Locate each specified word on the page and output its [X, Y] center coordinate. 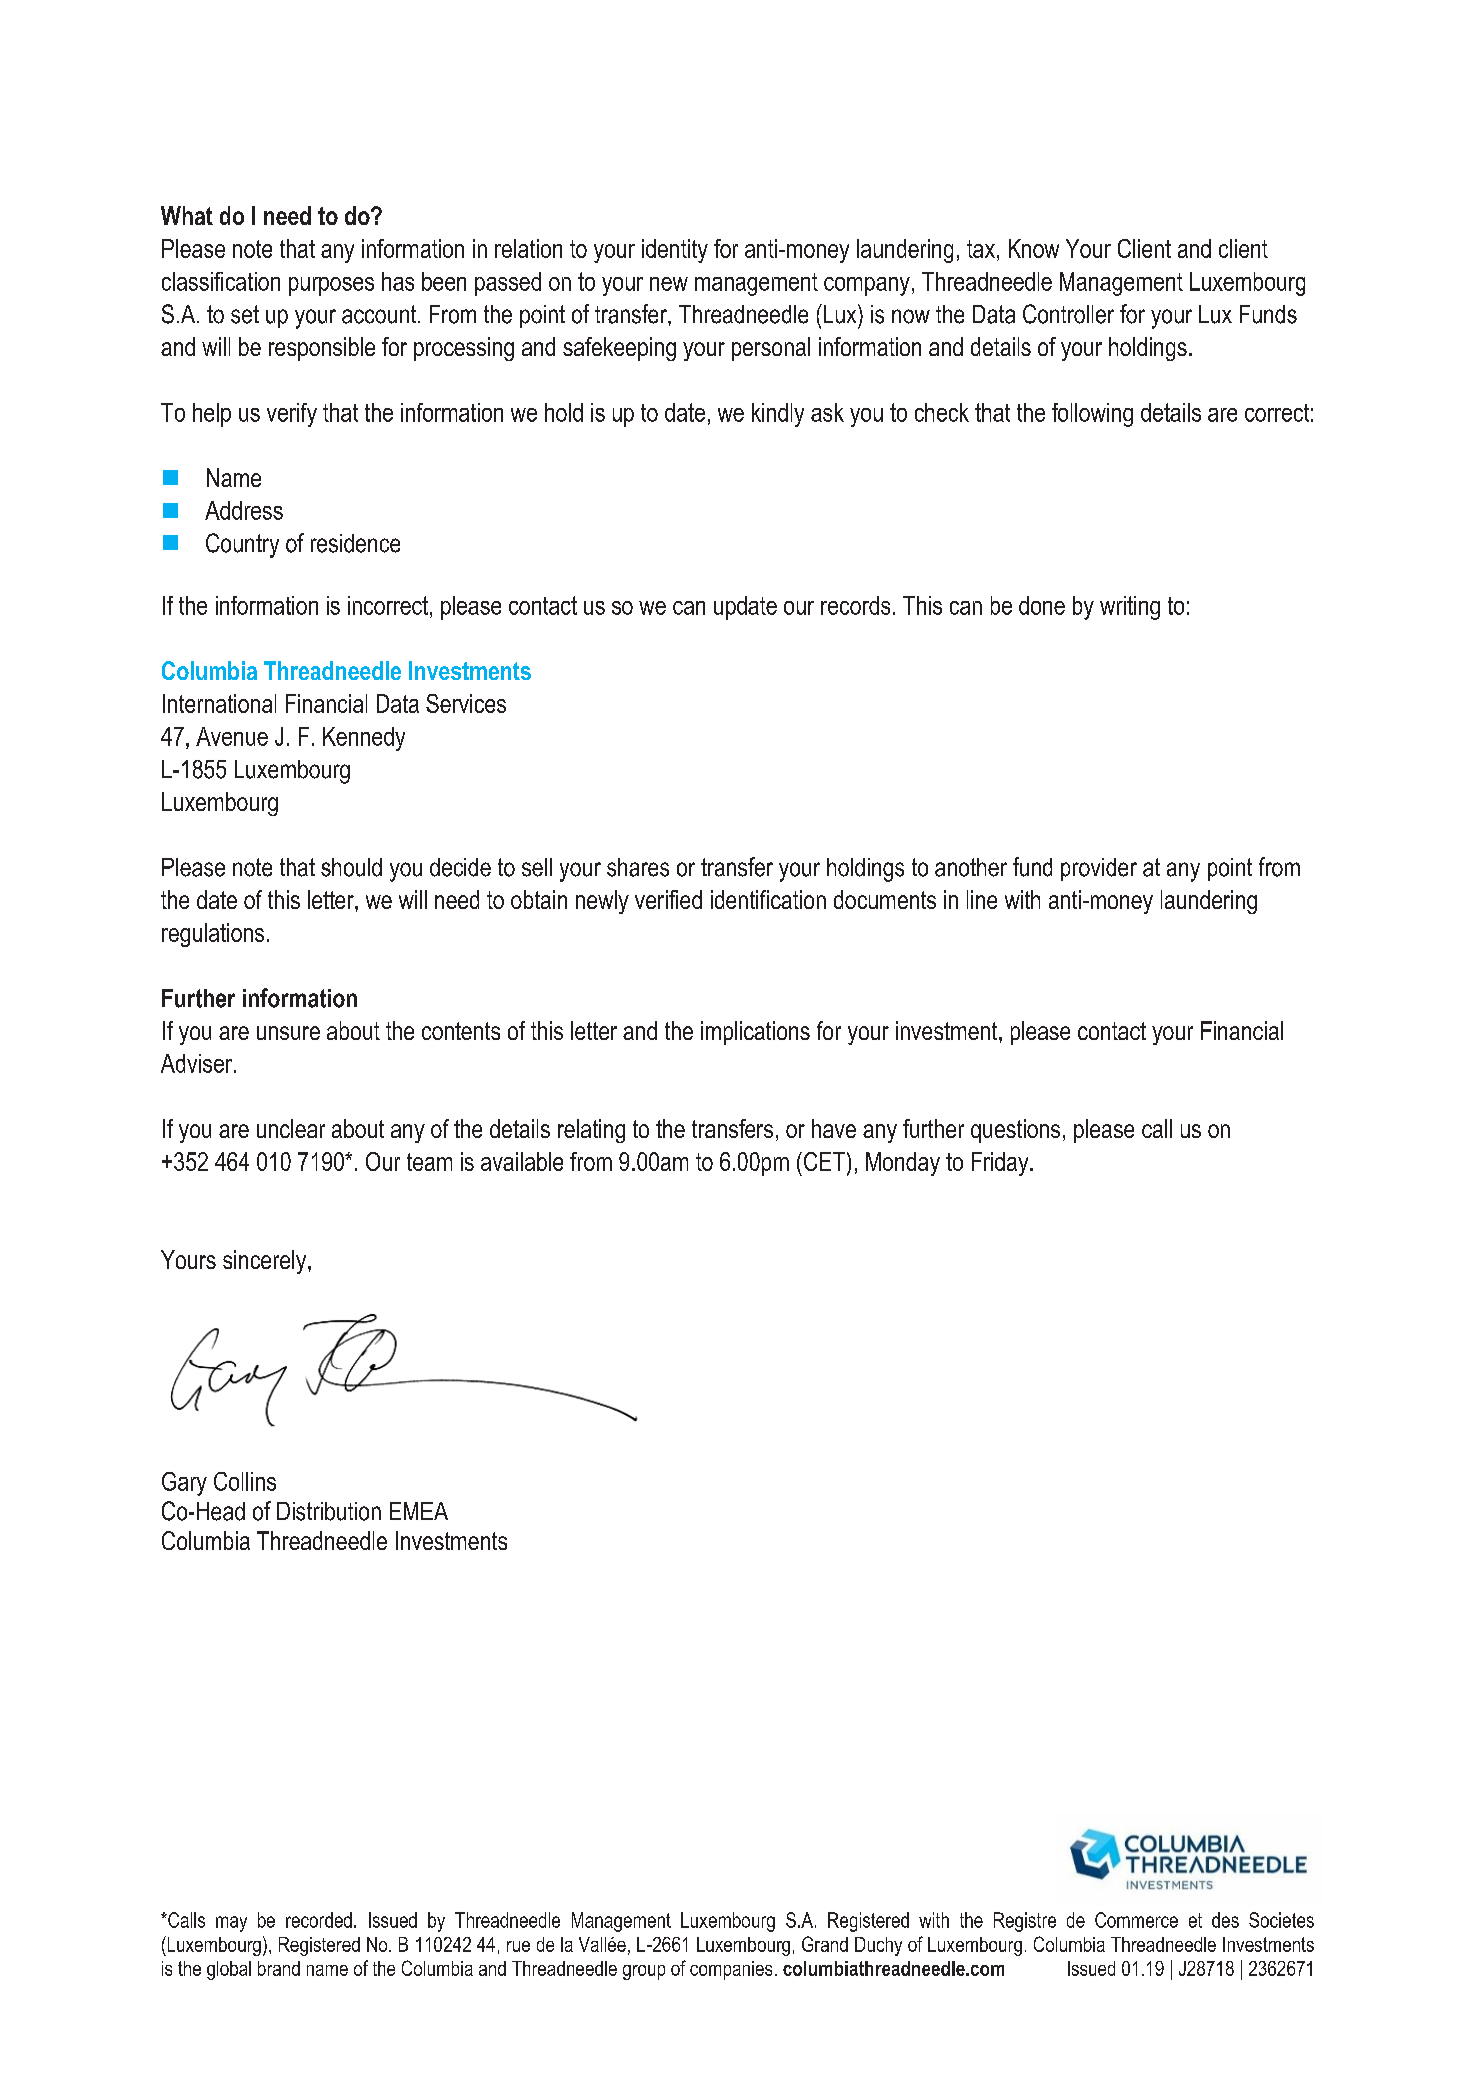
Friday [1001, 1164]
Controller [1068, 314]
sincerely [266, 1262]
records [855, 605]
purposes [331, 286]
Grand [825, 1944]
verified [668, 899]
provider [1099, 869]
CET [824, 1161]
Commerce [1136, 1920]
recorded [319, 1920]
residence [355, 543]
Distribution [329, 1511]
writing [1130, 608]
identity [675, 251]
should [351, 867]
